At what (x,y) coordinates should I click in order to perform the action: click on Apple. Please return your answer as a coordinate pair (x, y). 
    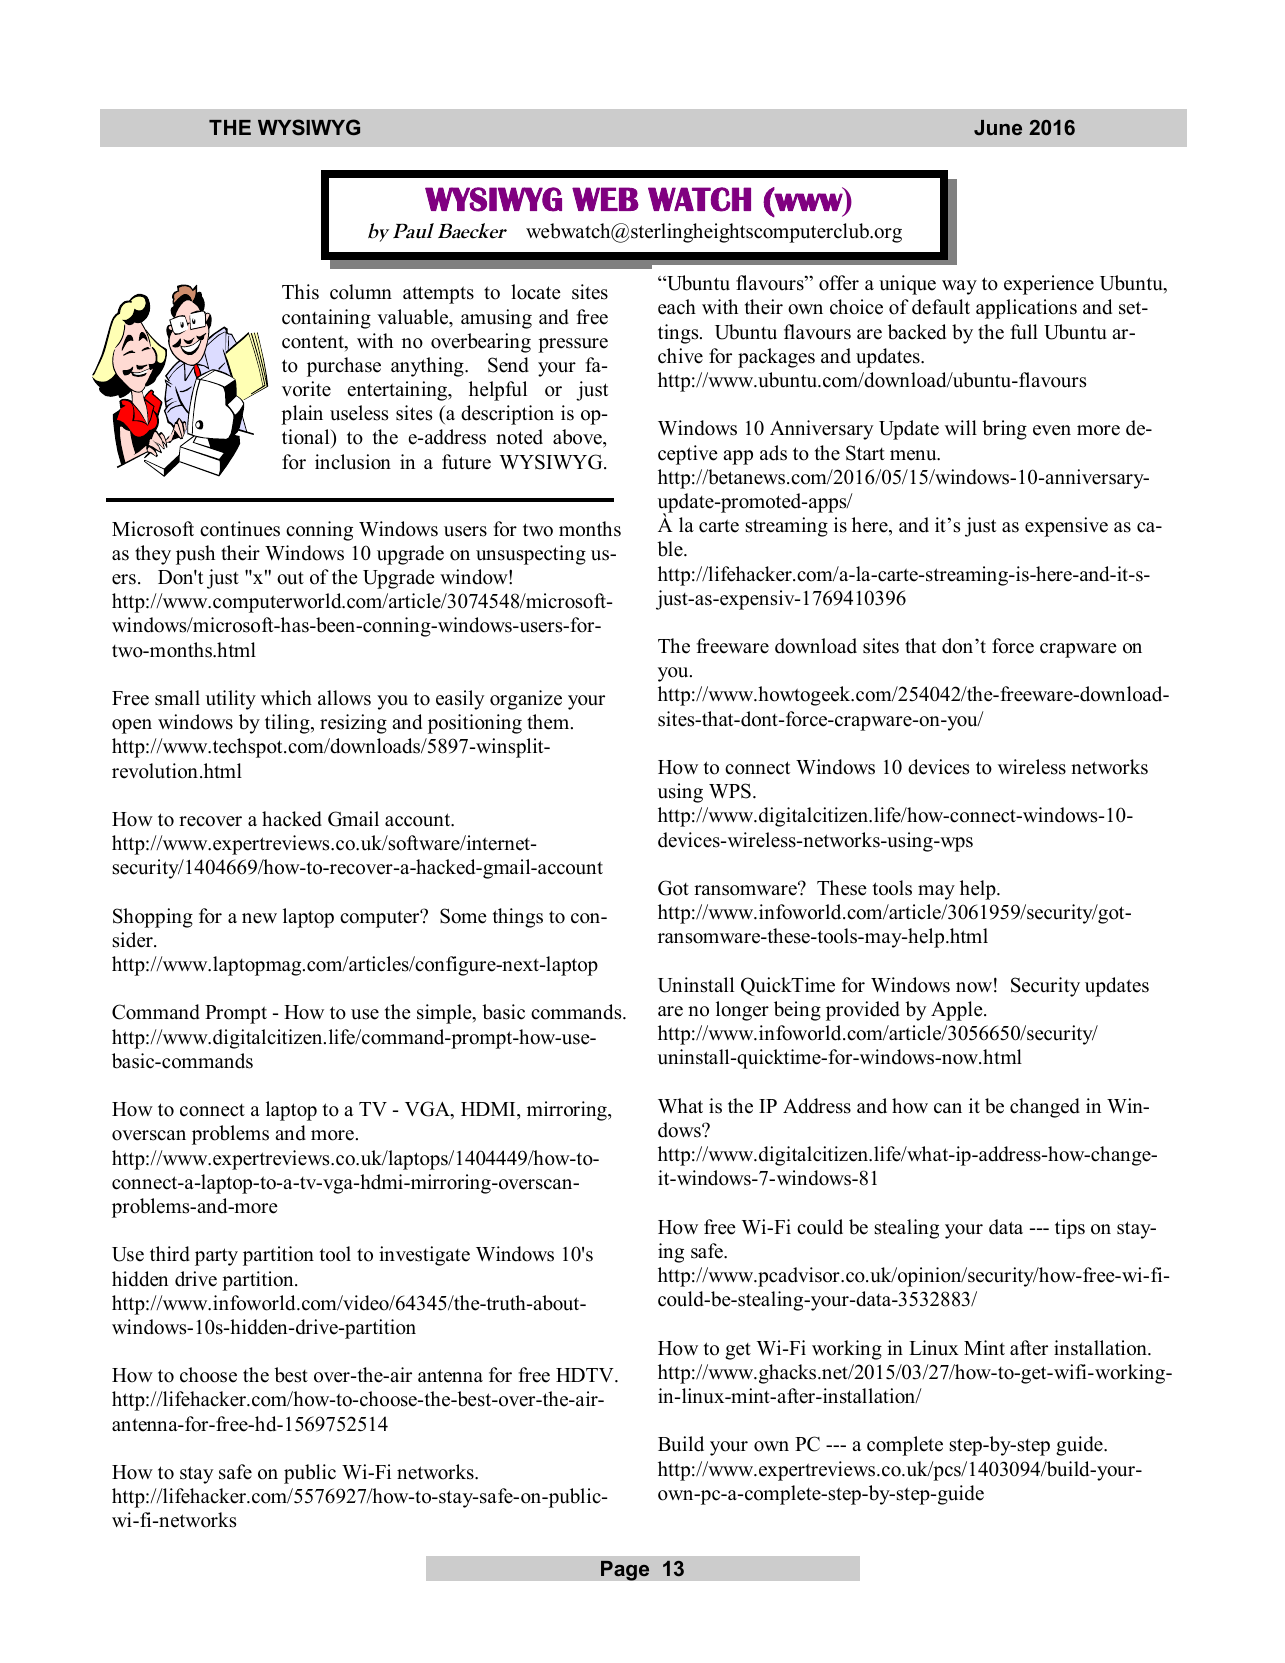
    Looking at the image, I should click on (958, 1011).
